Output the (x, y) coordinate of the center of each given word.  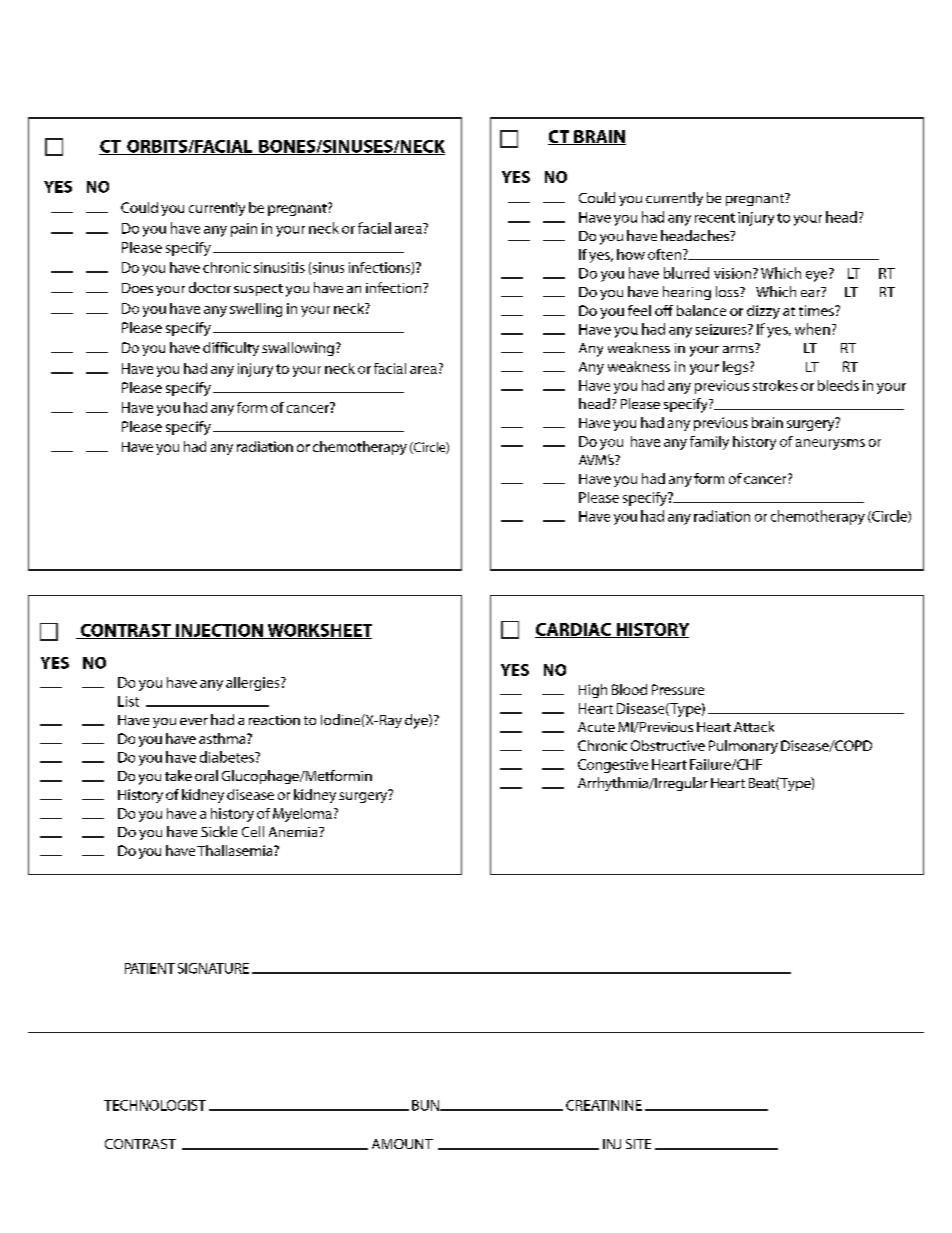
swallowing (298, 349)
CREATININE (604, 1105)
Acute (596, 727)
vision (732, 273)
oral (206, 775)
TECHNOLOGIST (155, 1105)
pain (244, 230)
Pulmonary (743, 747)
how (631, 254)
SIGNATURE (213, 968)
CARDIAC (574, 630)
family (709, 443)
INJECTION (219, 631)
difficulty (231, 349)
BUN (426, 1105)
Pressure (678, 689)
